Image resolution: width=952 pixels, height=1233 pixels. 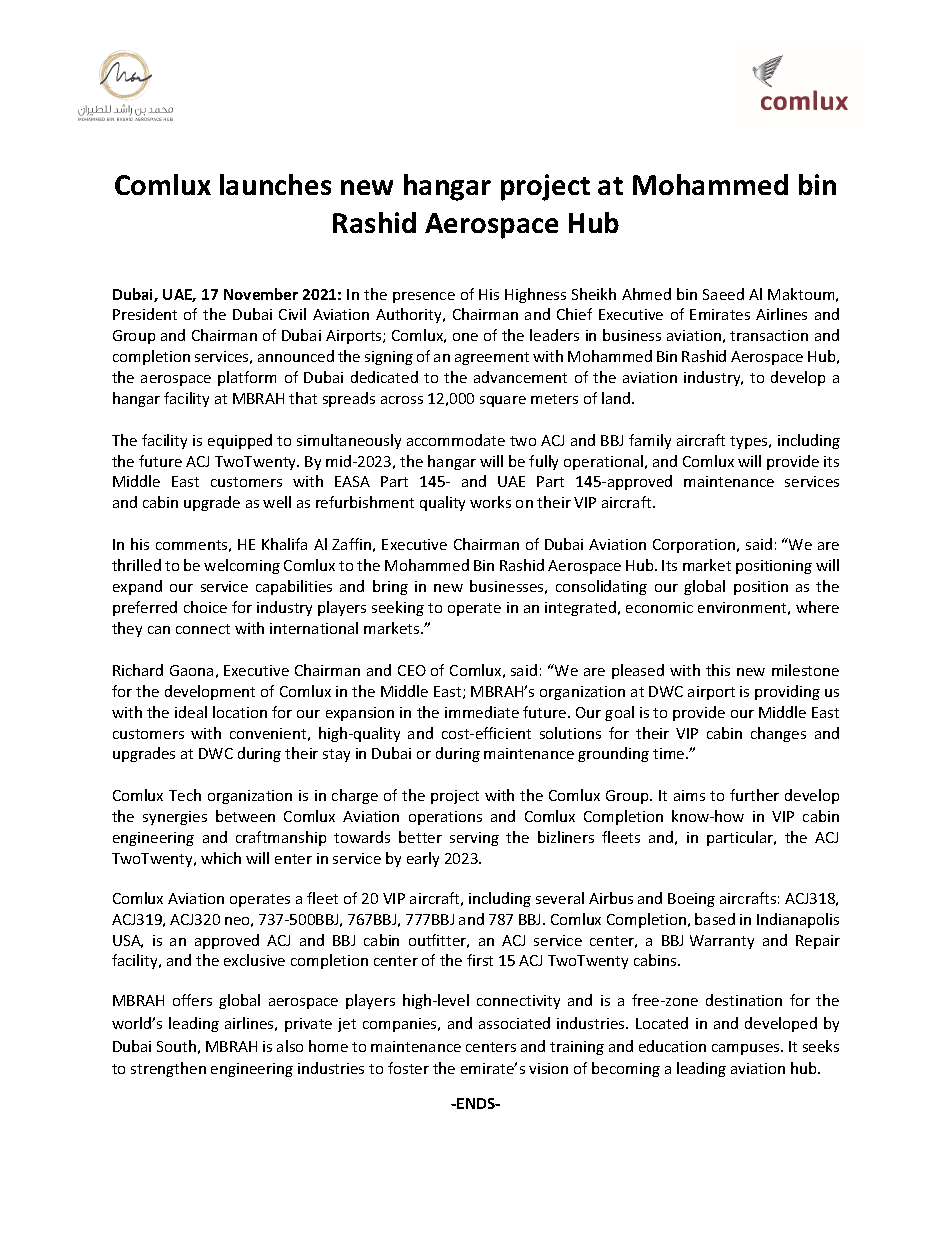 What do you see at coordinates (275, 184) in the document?
I see `launches` at bounding box center [275, 184].
